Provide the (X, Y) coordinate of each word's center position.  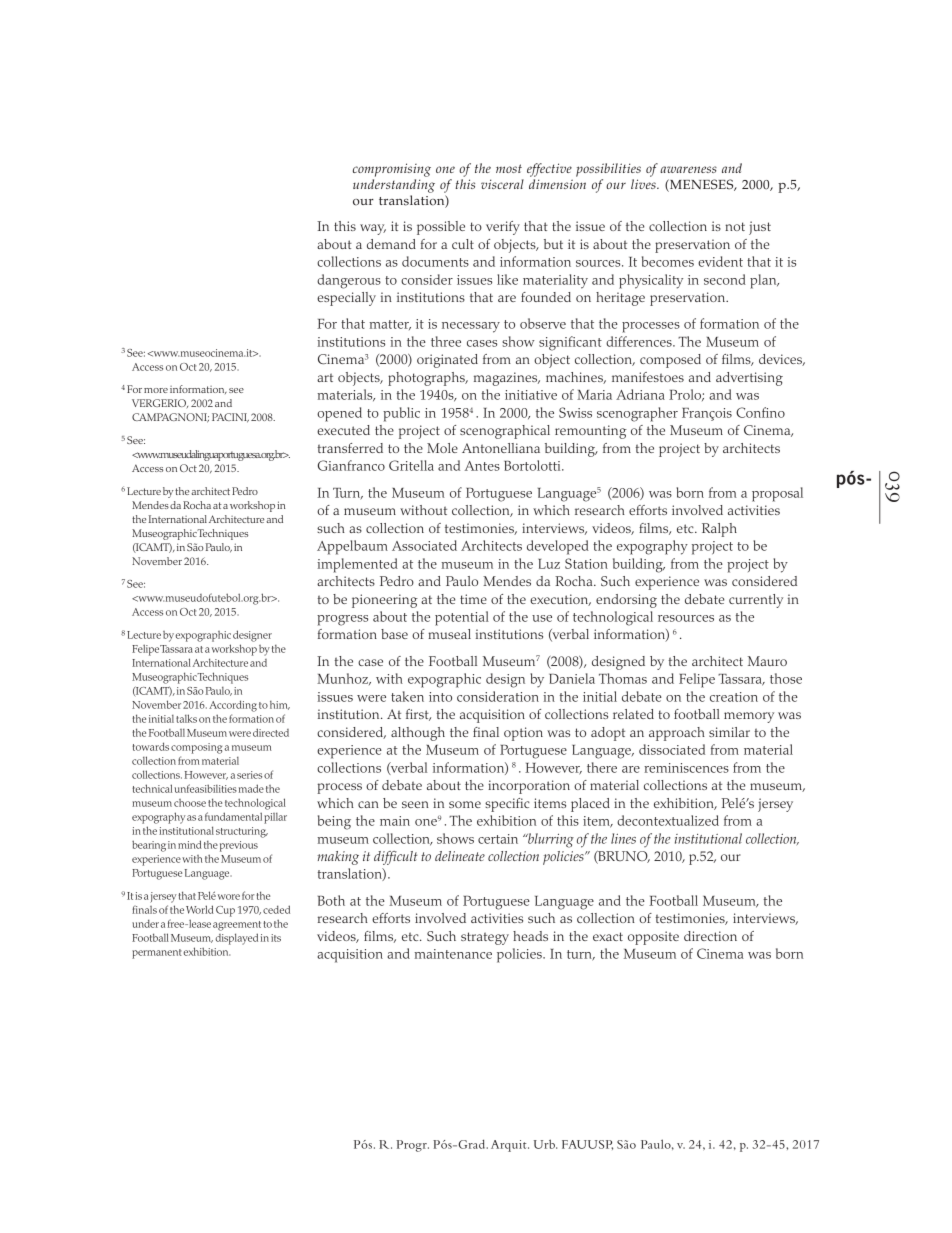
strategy (485, 938)
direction (710, 936)
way (373, 229)
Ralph (719, 530)
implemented (357, 565)
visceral (502, 184)
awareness (688, 169)
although (418, 734)
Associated (424, 545)
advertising (749, 379)
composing (196, 748)
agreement (237, 926)
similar (729, 732)
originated (447, 361)
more (156, 390)
